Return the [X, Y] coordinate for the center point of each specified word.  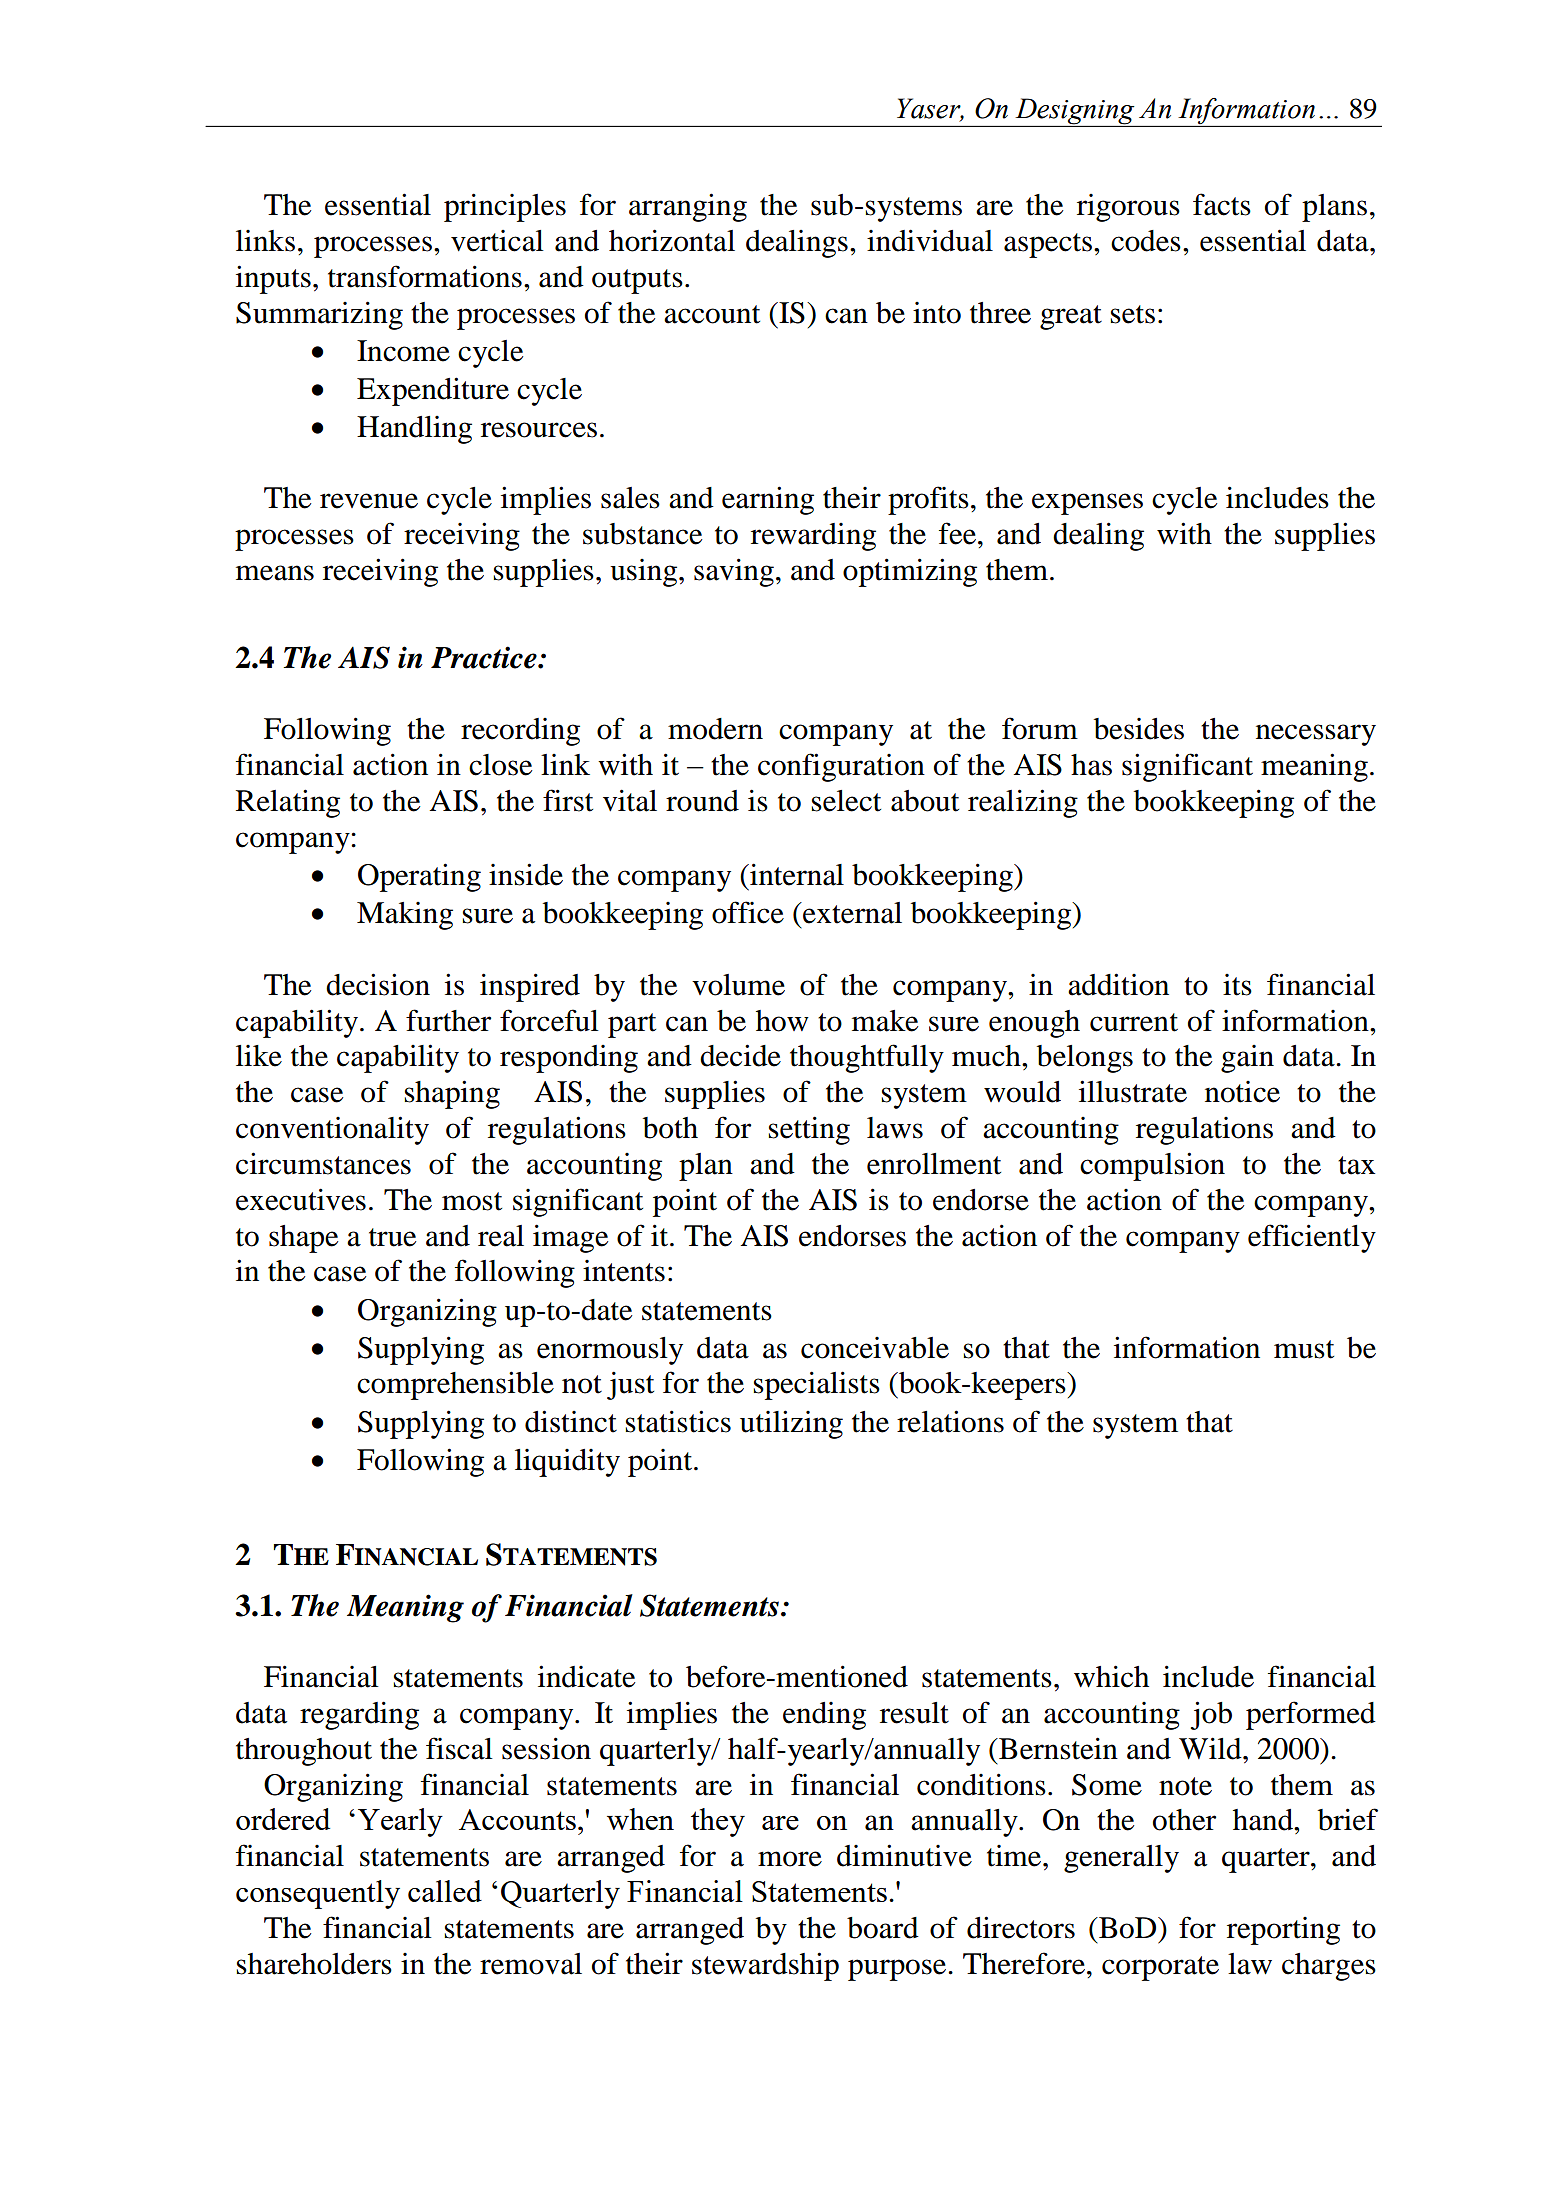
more [790, 1859]
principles [505, 207]
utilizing [791, 1424]
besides [1139, 729]
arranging [688, 207]
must [1304, 1349]
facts [1222, 204]
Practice [485, 657]
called [445, 1891]
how [782, 1021]
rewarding [813, 537]
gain [1247, 1059]
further [448, 1020]
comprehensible [455, 1385]
